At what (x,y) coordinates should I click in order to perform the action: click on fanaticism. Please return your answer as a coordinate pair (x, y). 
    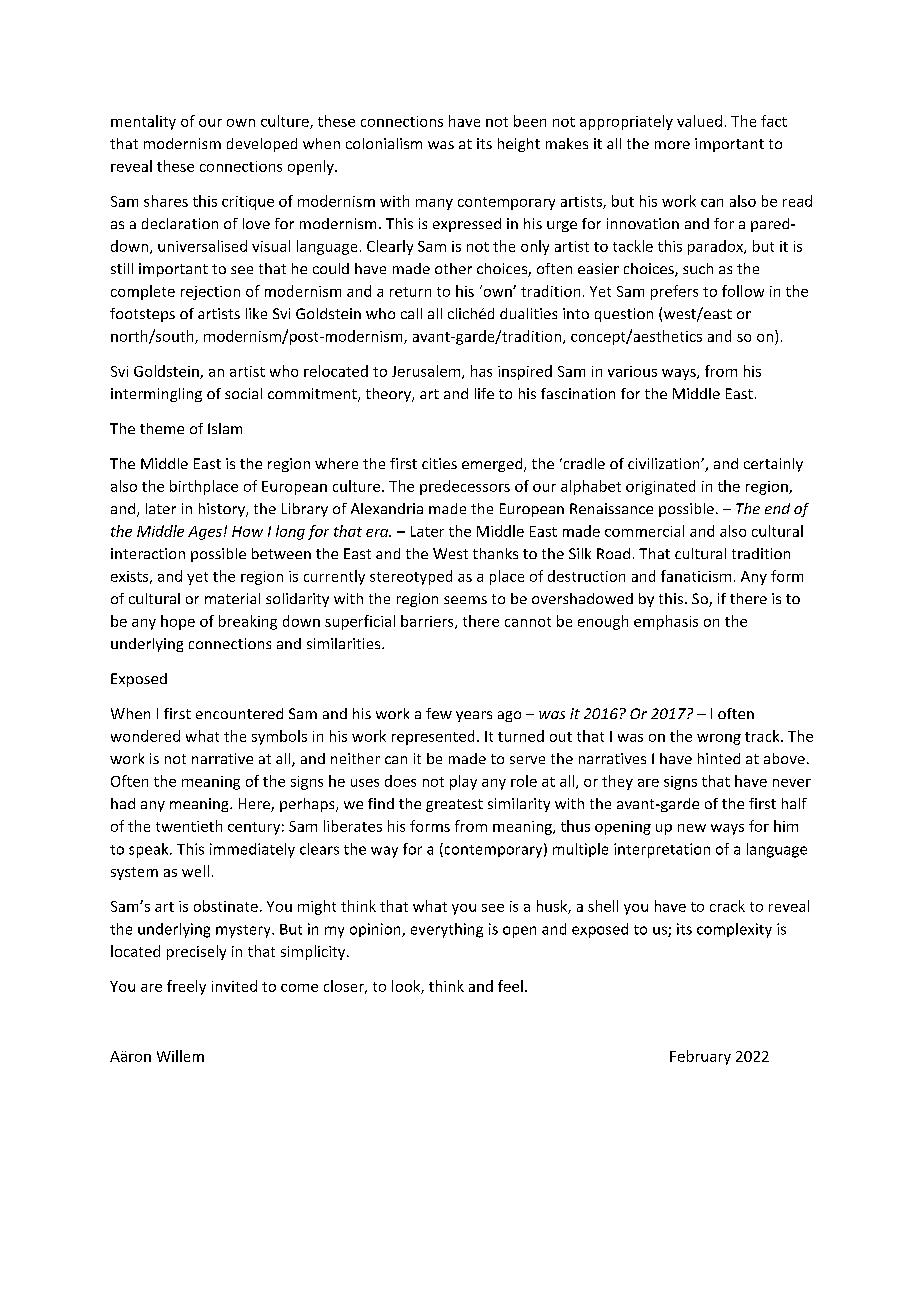
    Looking at the image, I should click on (696, 576).
